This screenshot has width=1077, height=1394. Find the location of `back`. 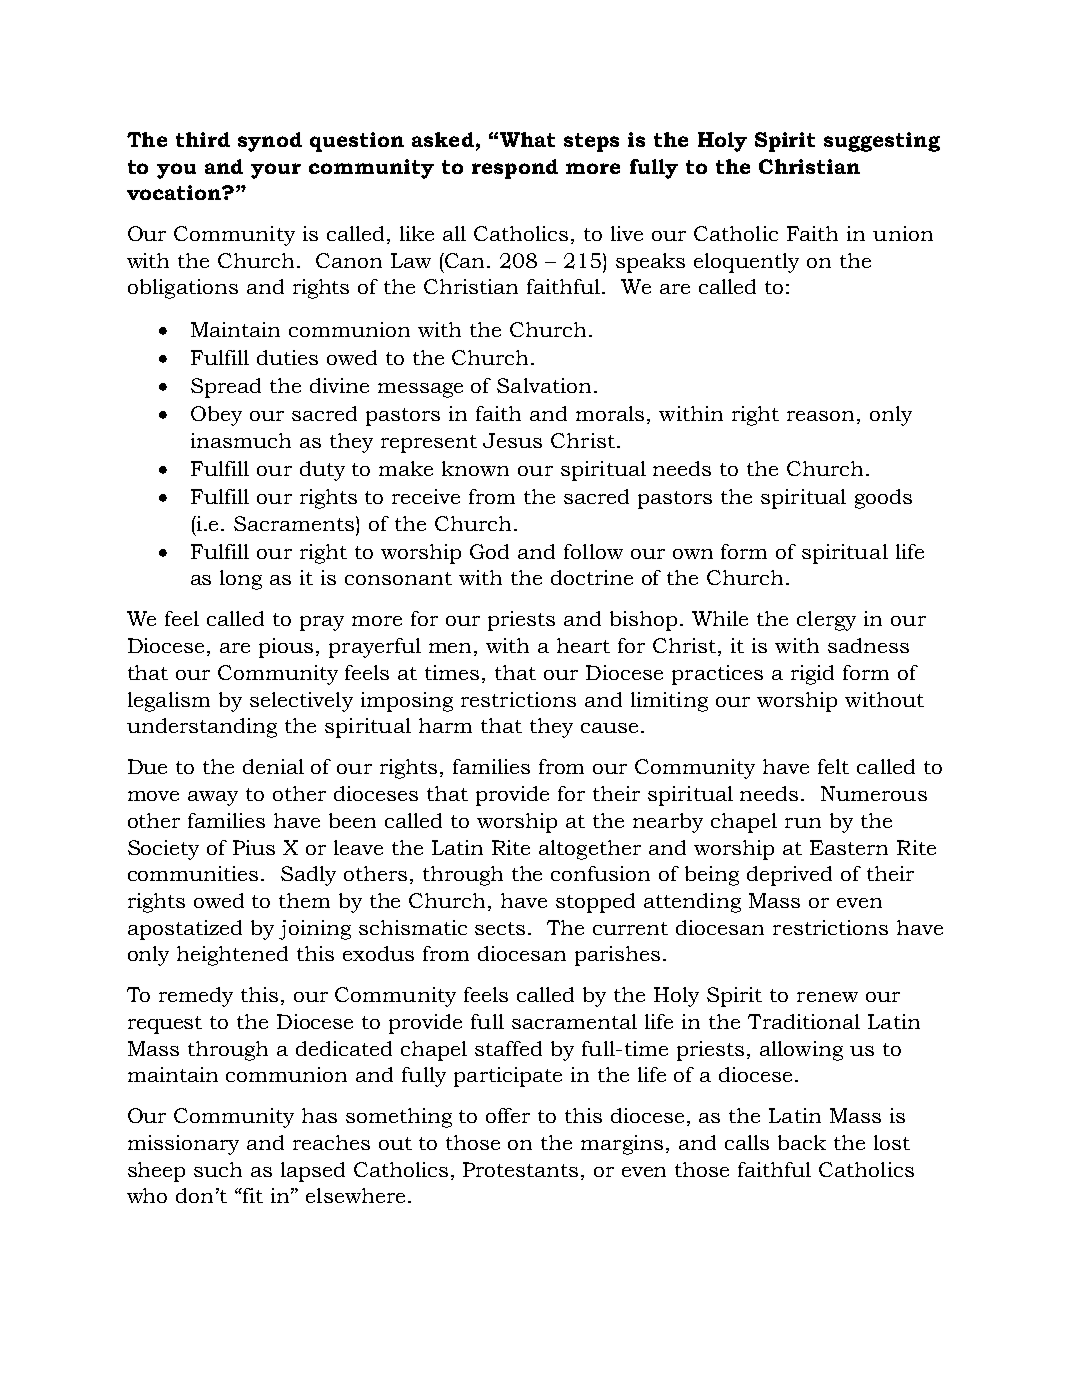

back is located at coordinates (802, 1142).
